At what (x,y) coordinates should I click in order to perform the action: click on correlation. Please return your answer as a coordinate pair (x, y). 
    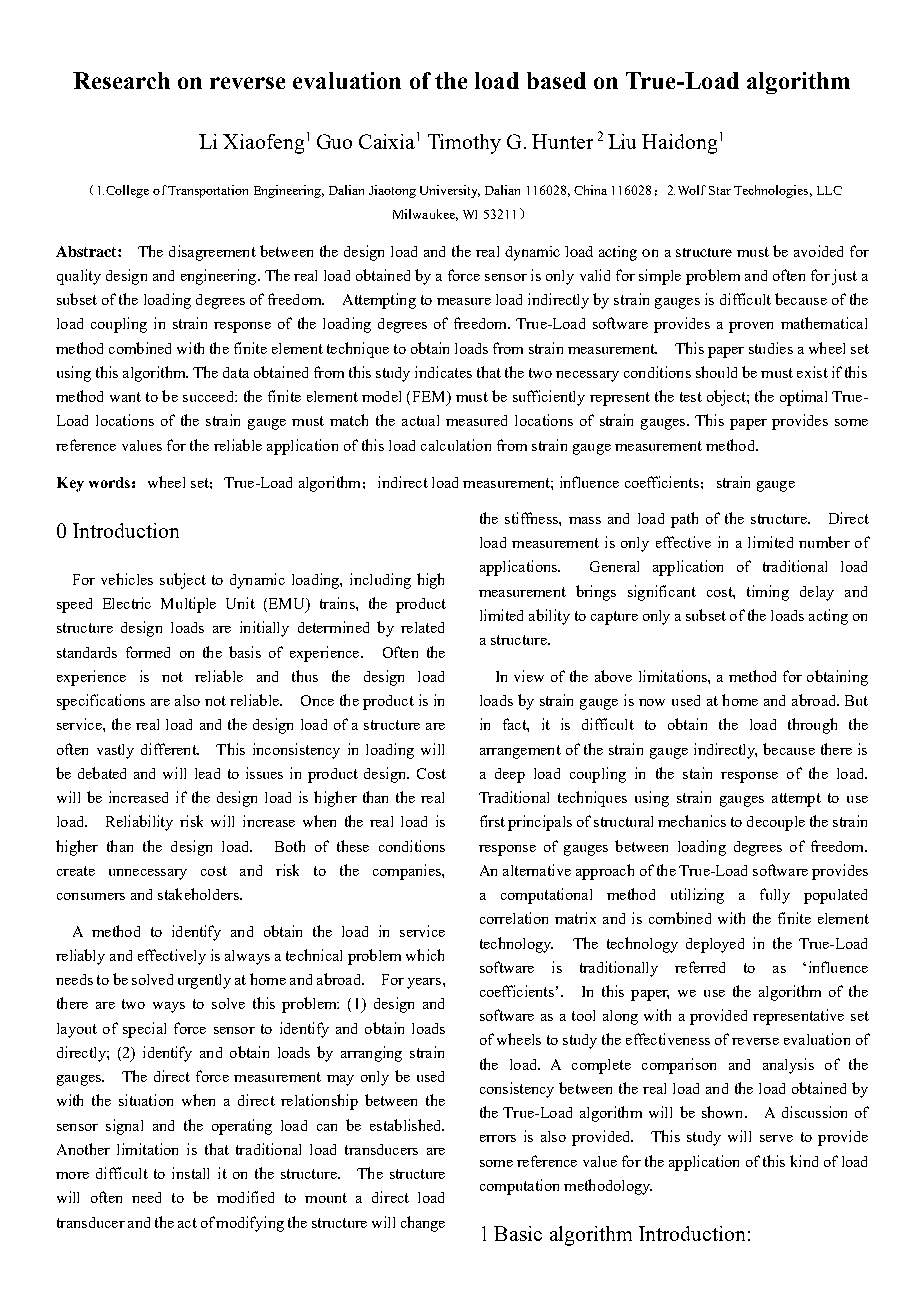
    Looking at the image, I should click on (514, 918).
